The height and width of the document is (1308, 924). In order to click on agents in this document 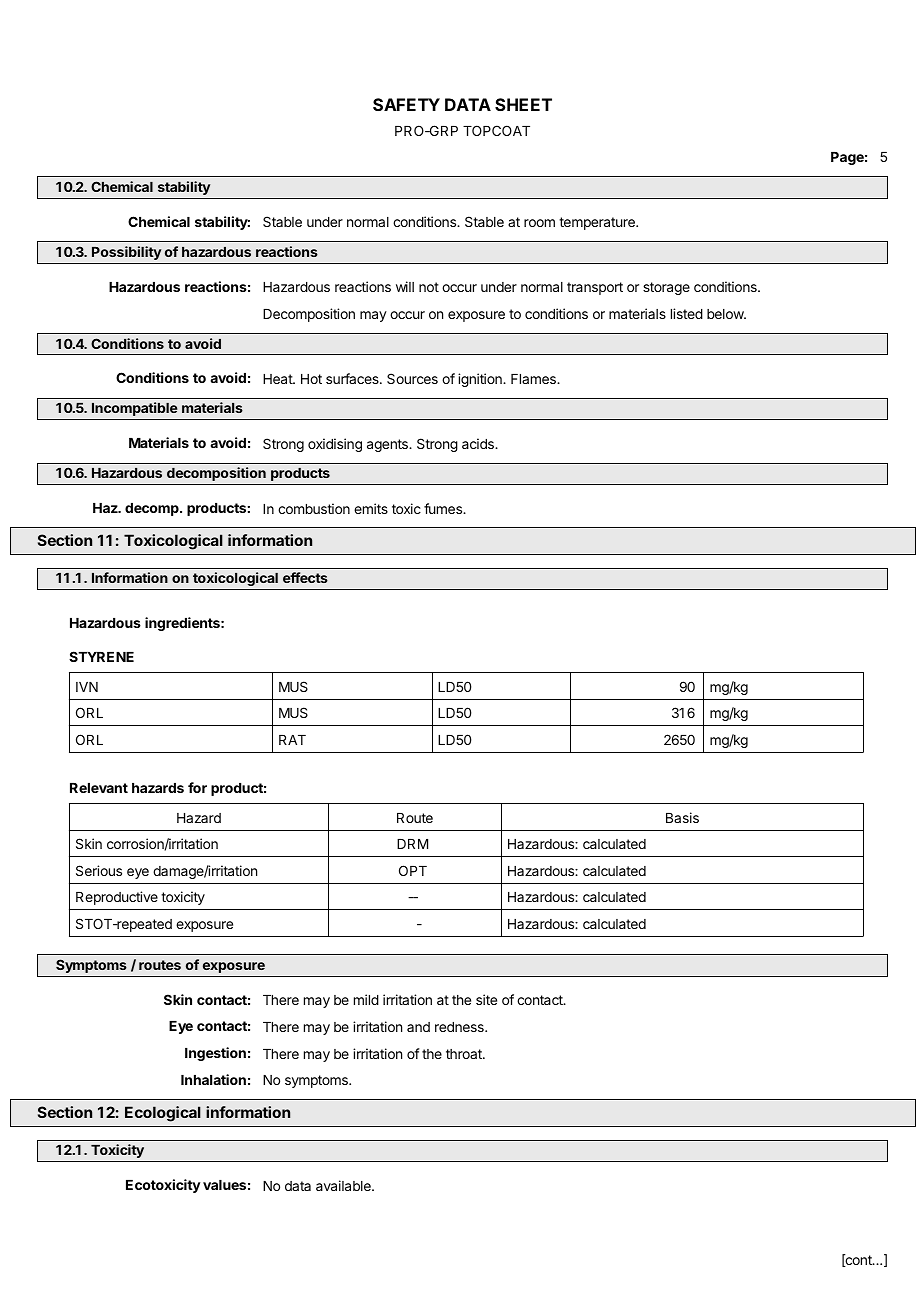, I will do `click(388, 445)`.
